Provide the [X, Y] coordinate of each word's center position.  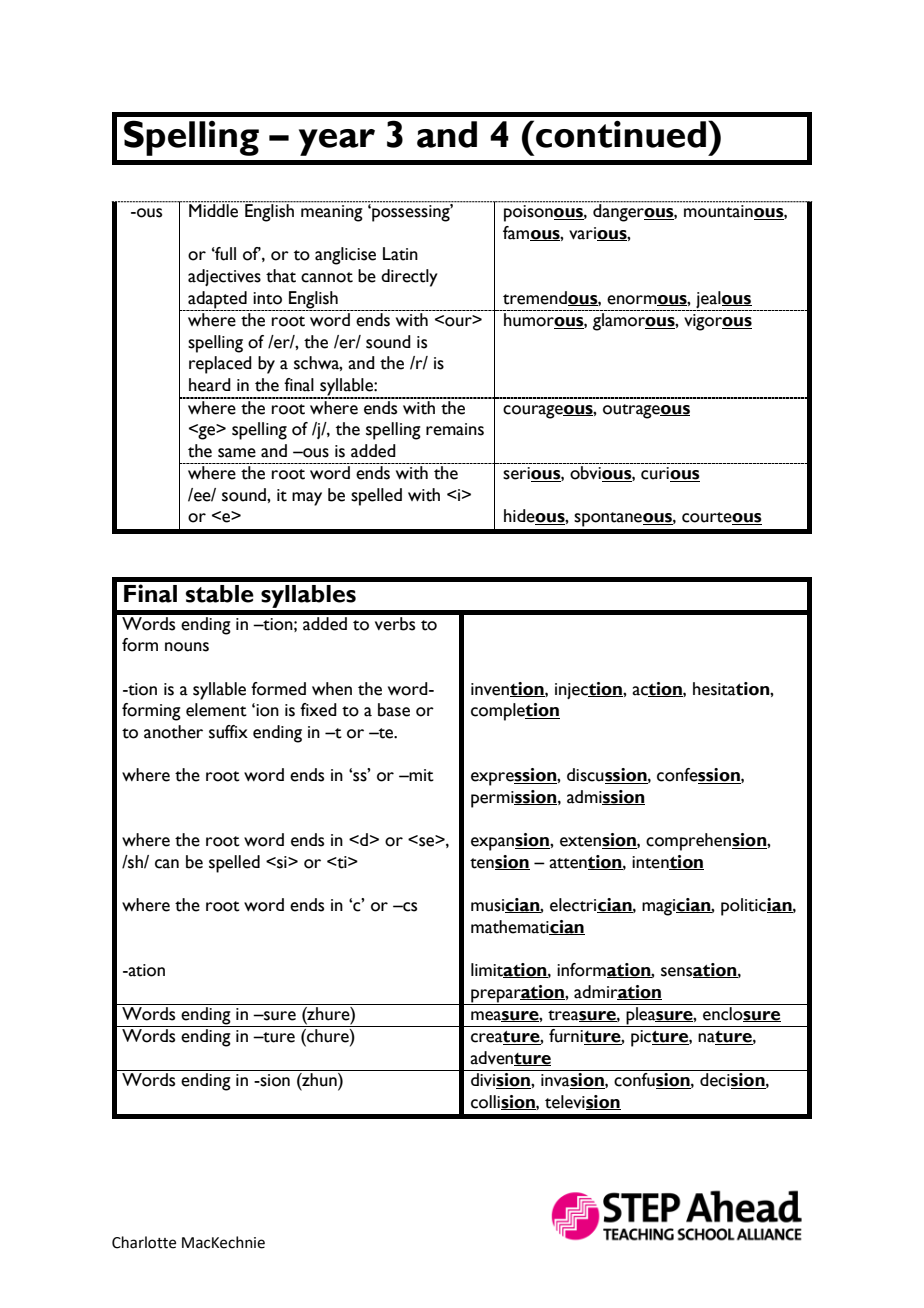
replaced [220, 365]
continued [622, 134]
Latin [400, 254]
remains [455, 429]
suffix [228, 732]
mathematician [528, 927]
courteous [722, 518]
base [394, 710]
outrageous [646, 411]
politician [757, 907]
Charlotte [144, 1242]
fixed [318, 710]
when [332, 689]
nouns [187, 647]
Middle [214, 210]
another [173, 732]
